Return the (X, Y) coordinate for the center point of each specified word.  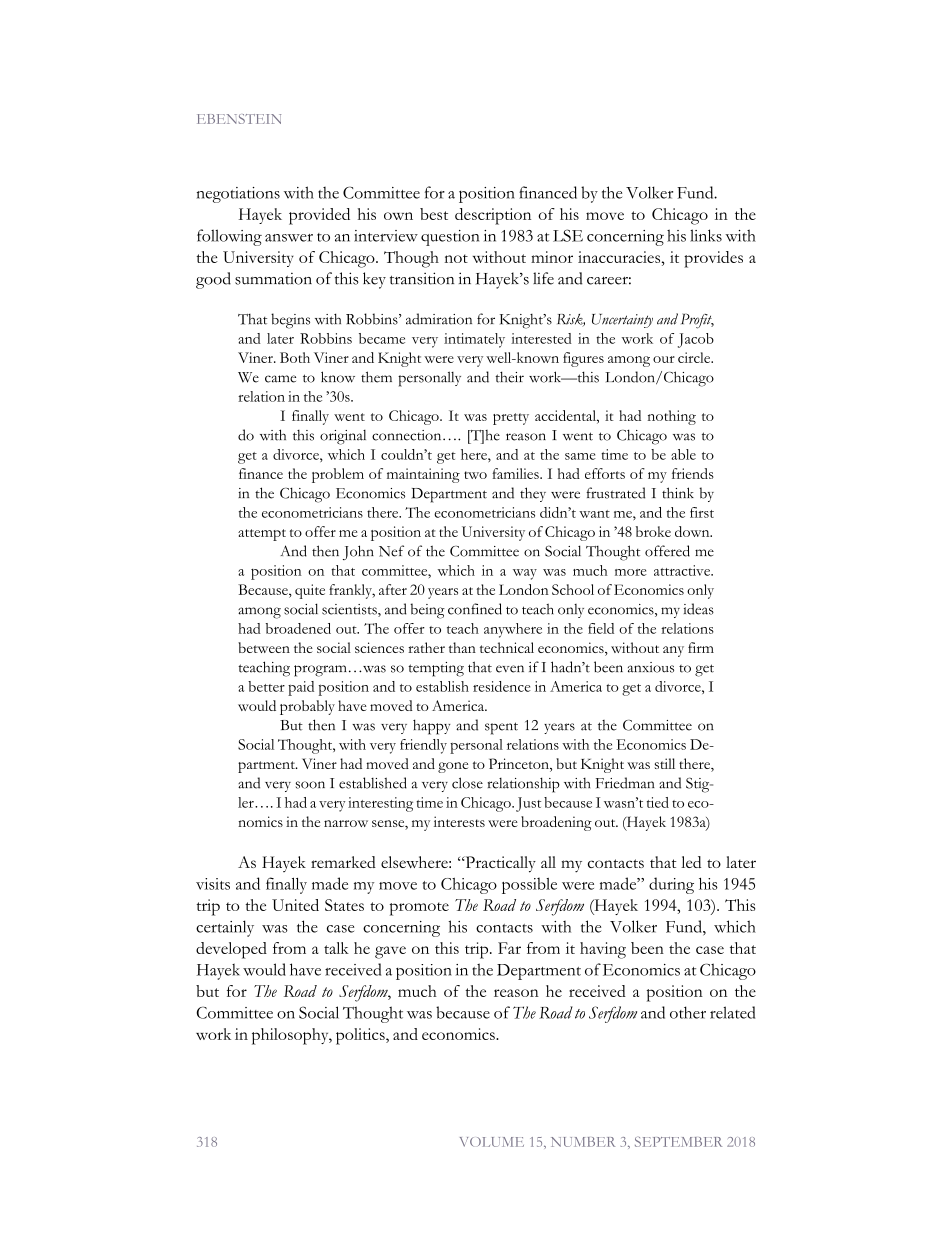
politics (361, 1036)
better (266, 686)
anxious (651, 667)
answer (289, 238)
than (462, 647)
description (493, 216)
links (706, 235)
